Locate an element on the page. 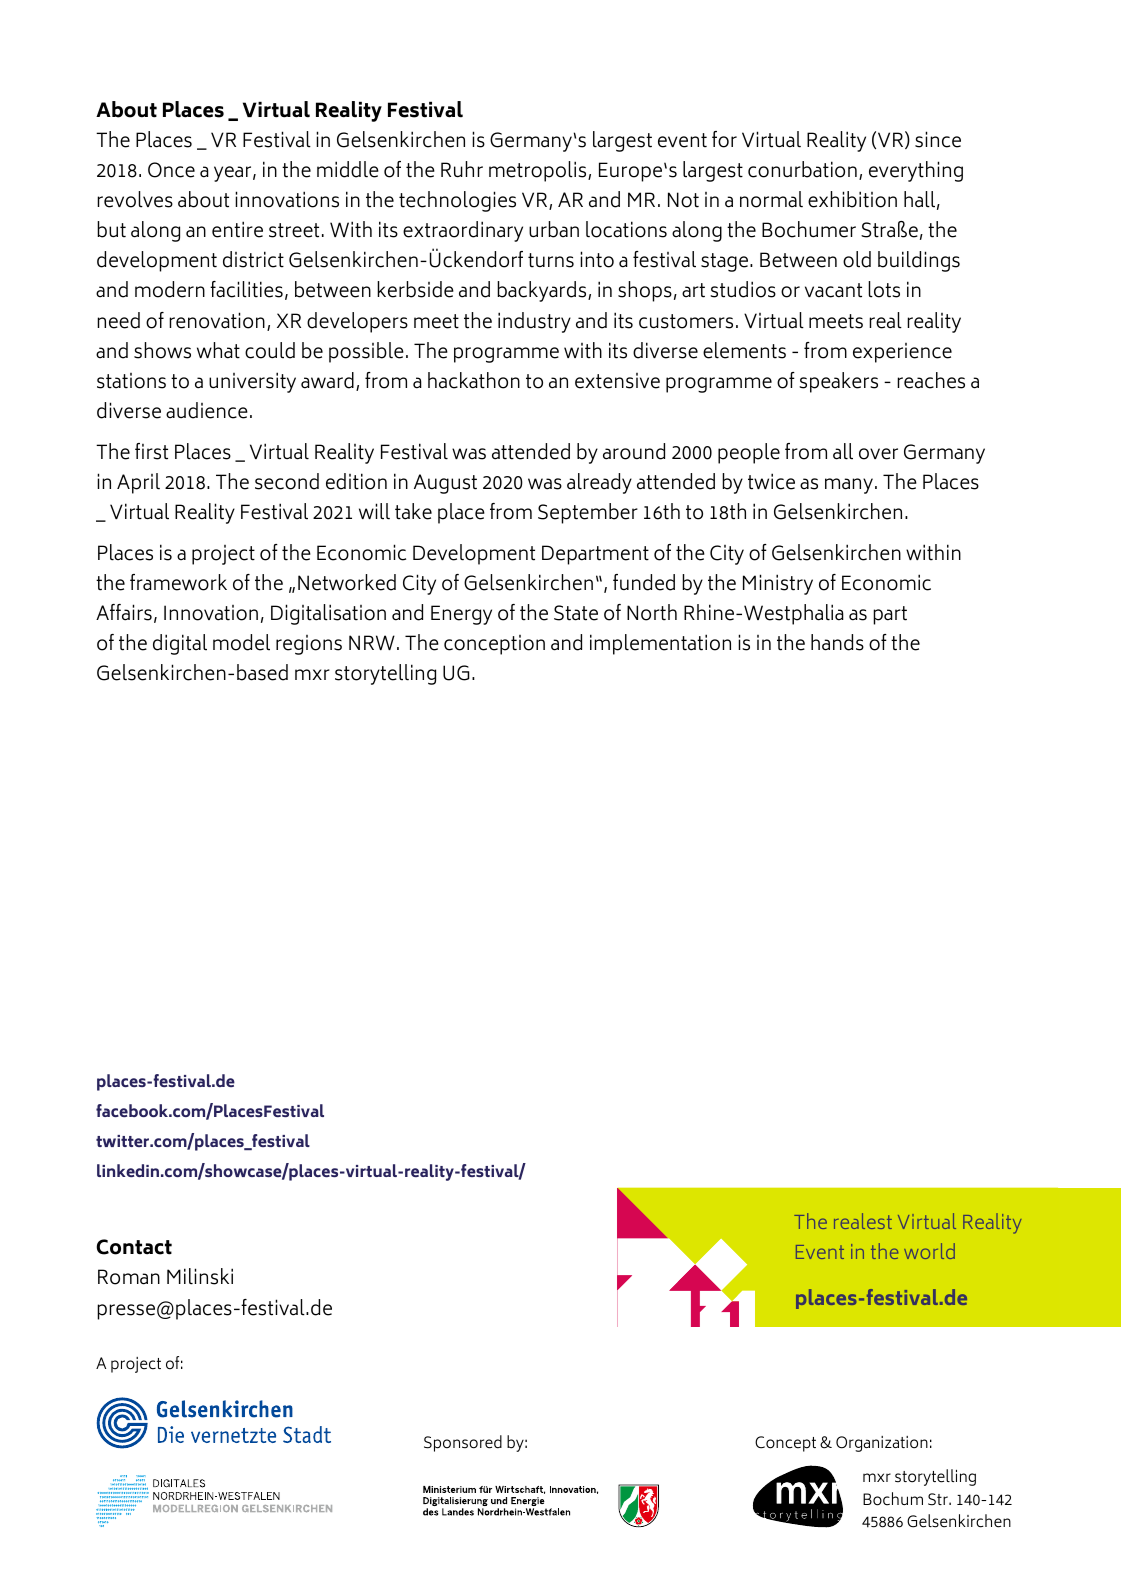  hands is located at coordinates (837, 642).
